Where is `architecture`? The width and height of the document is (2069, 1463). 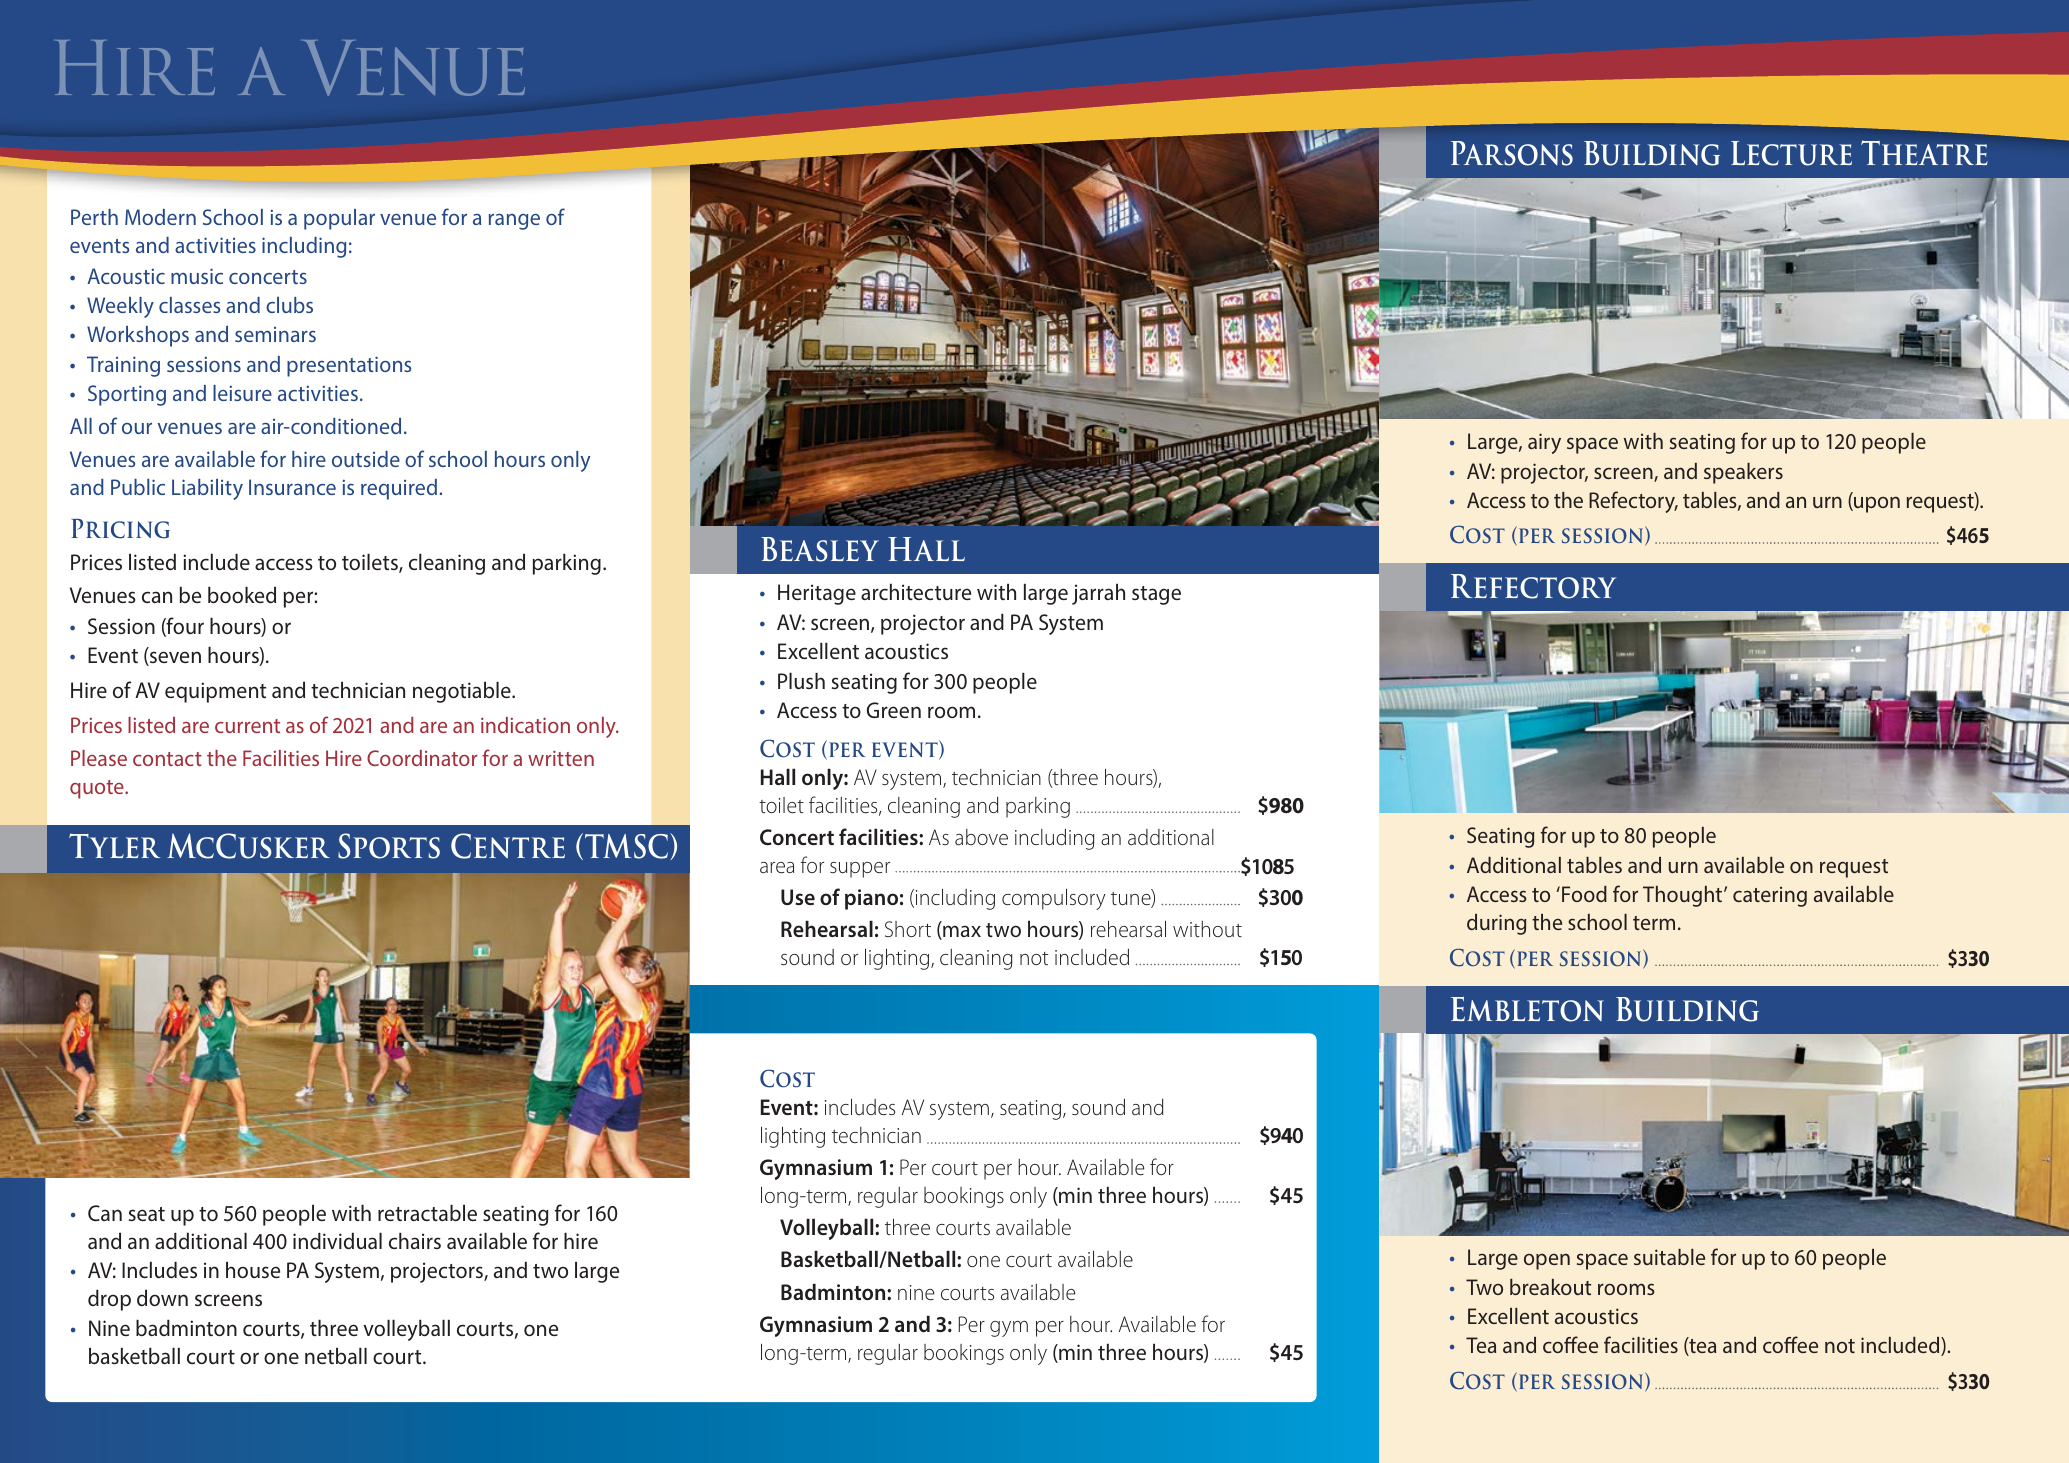 architecture is located at coordinates (916, 591).
